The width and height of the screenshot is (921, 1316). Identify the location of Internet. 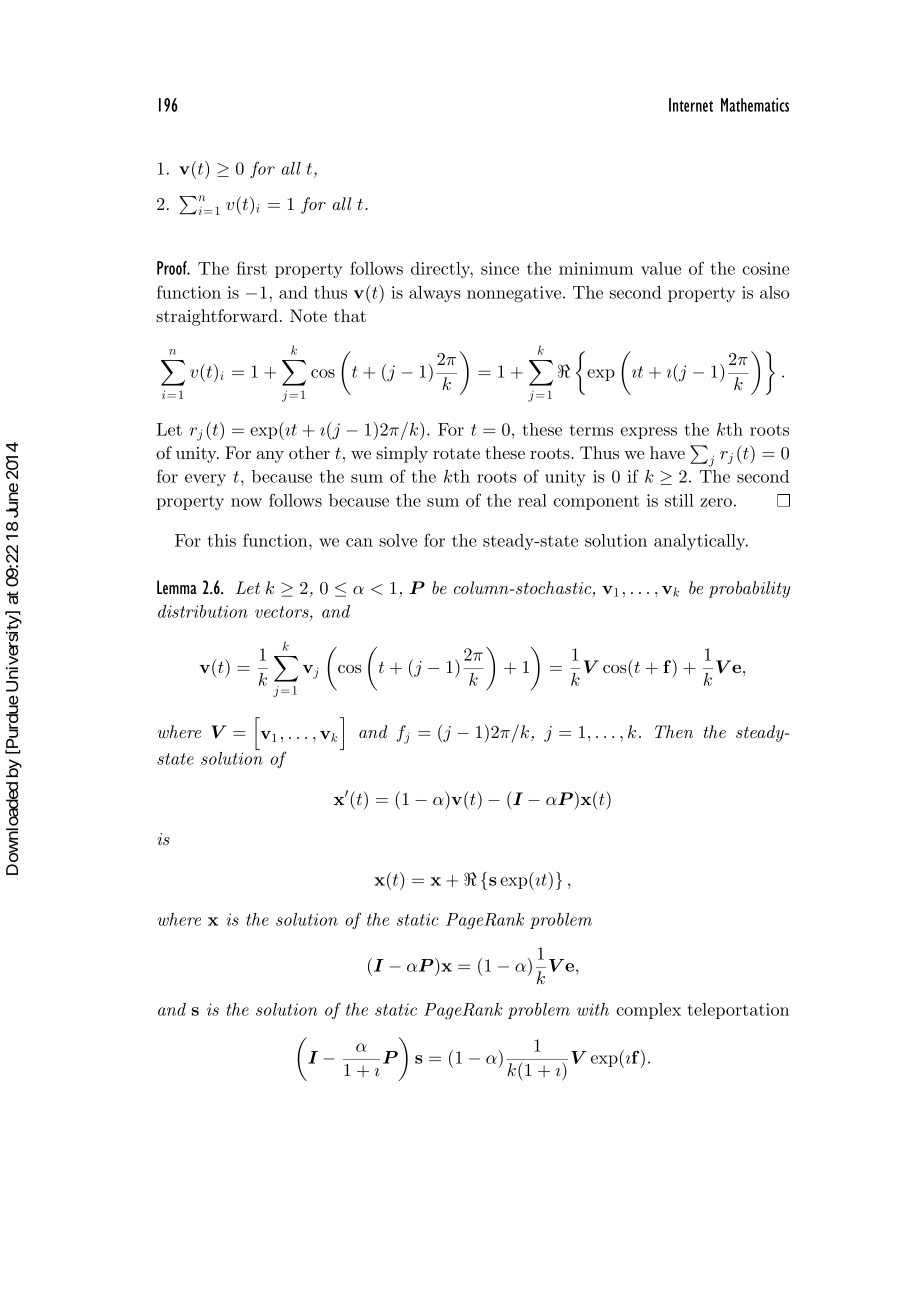
(691, 105).
